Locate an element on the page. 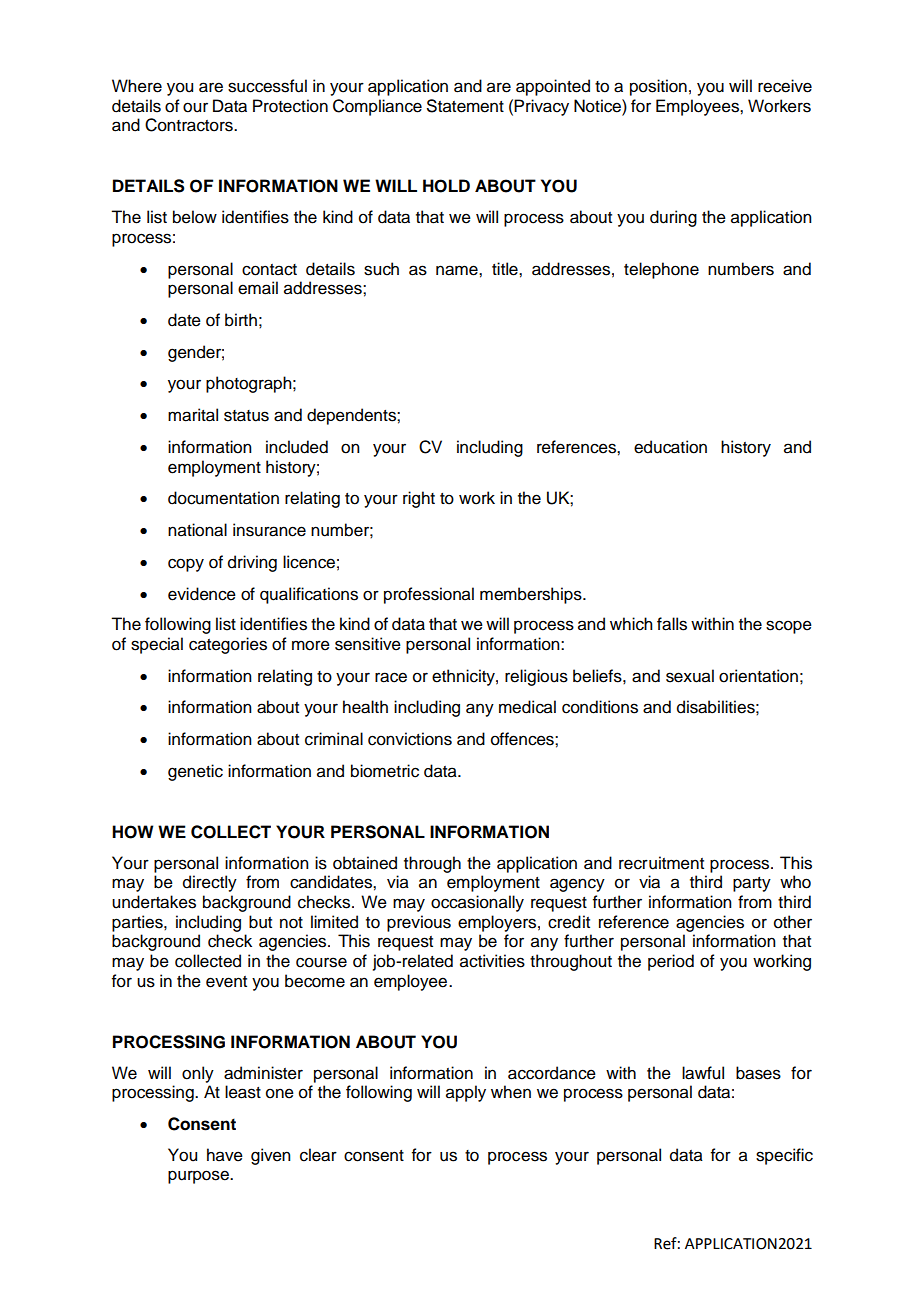  Statement is located at coordinates (465, 106).
